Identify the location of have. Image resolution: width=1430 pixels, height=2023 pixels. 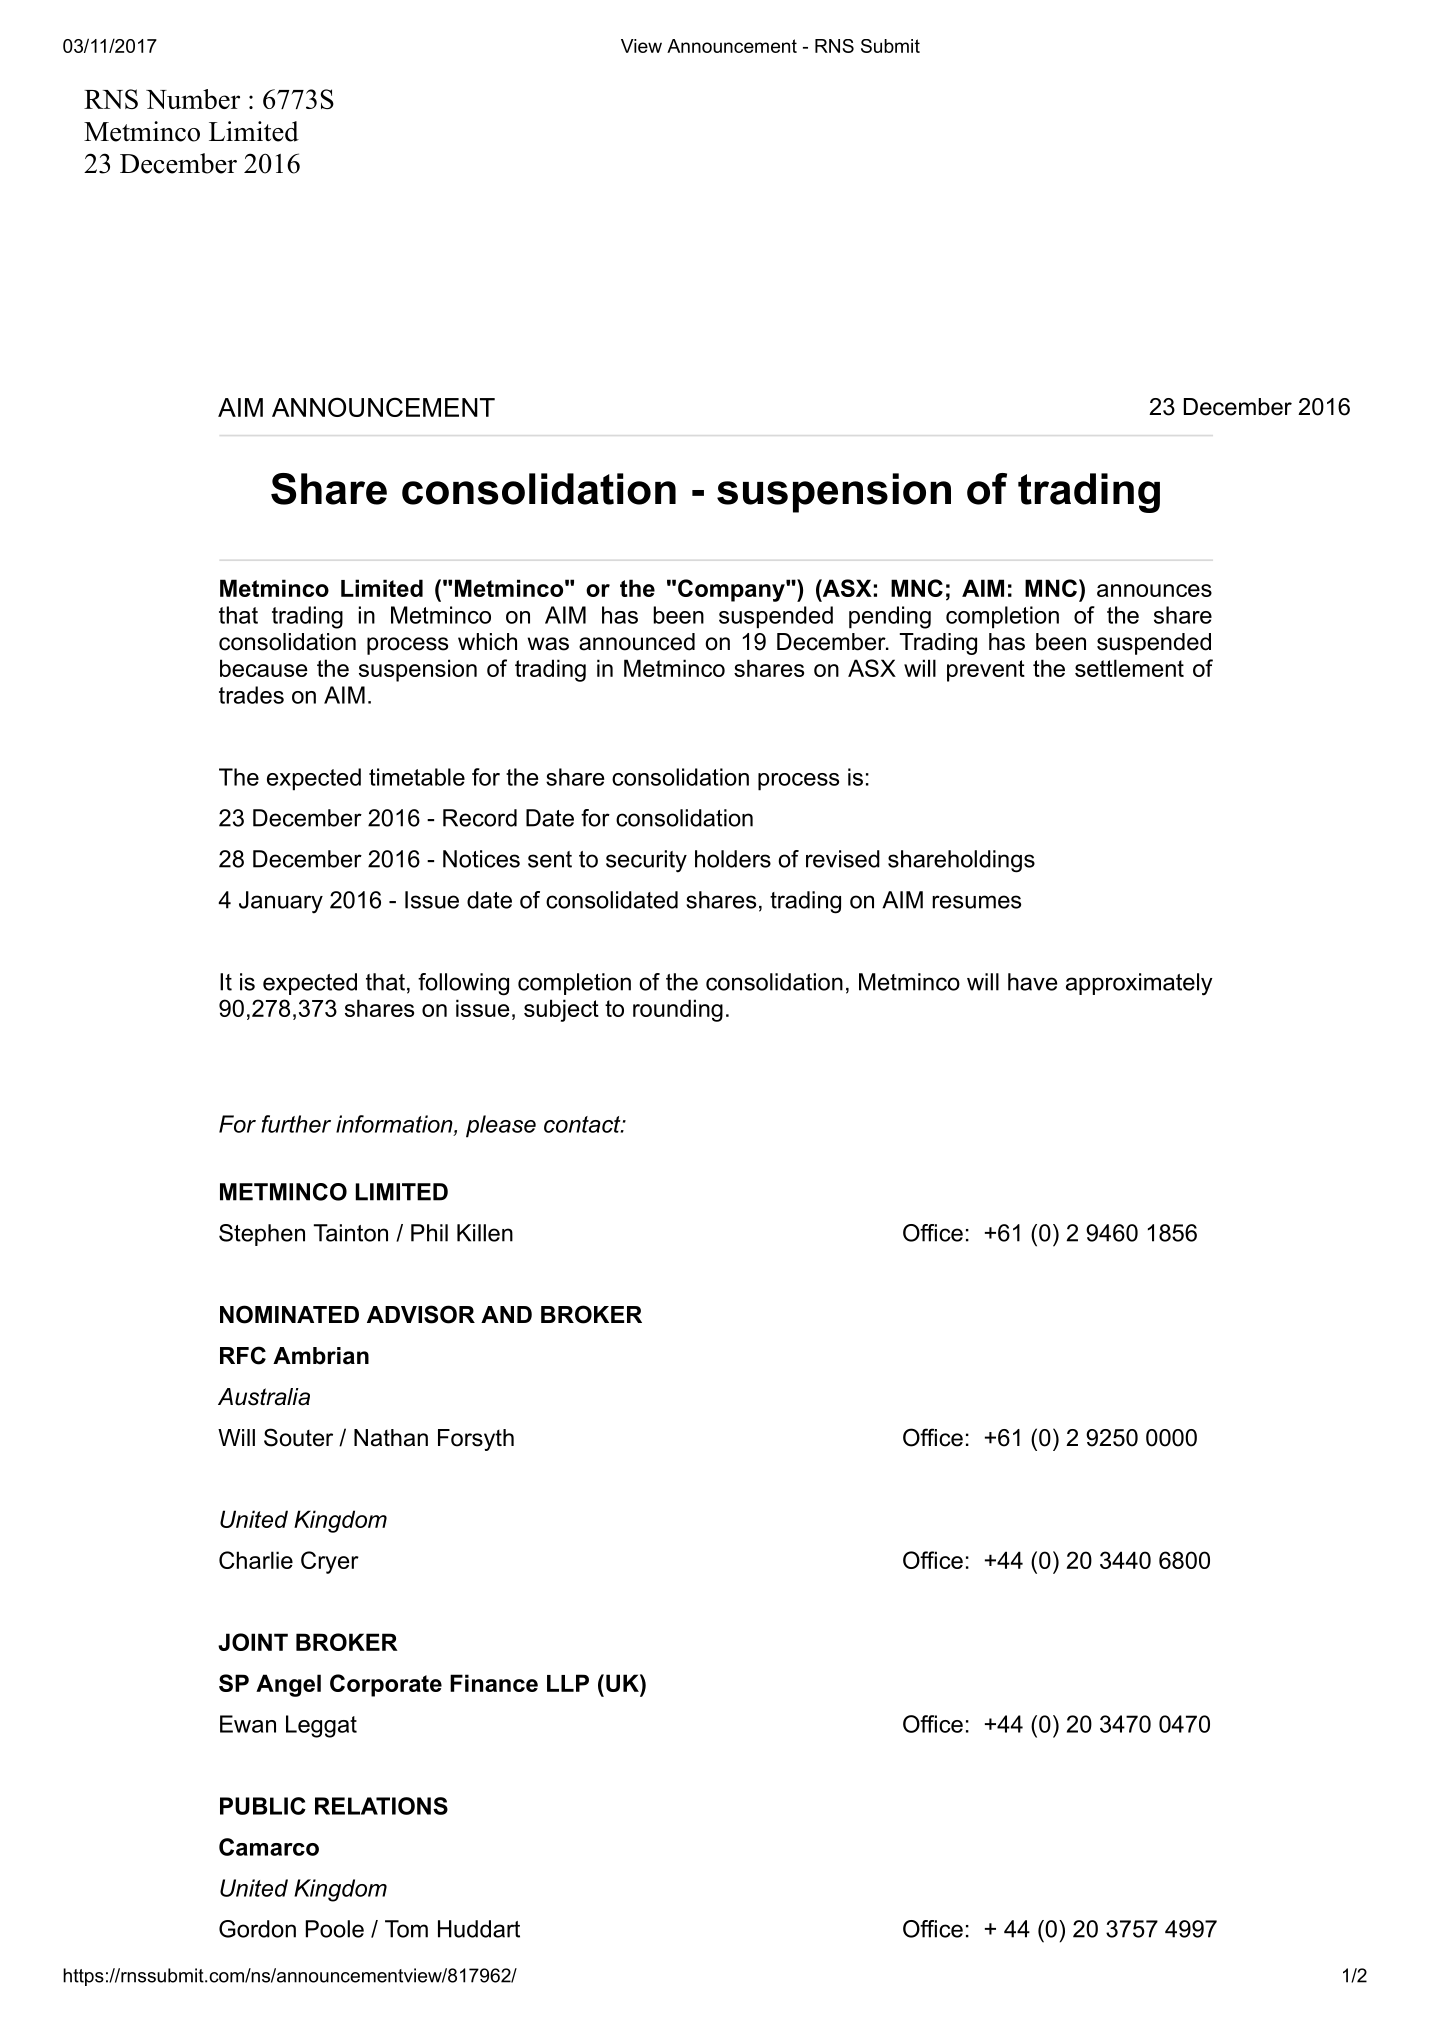
(1032, 982).
